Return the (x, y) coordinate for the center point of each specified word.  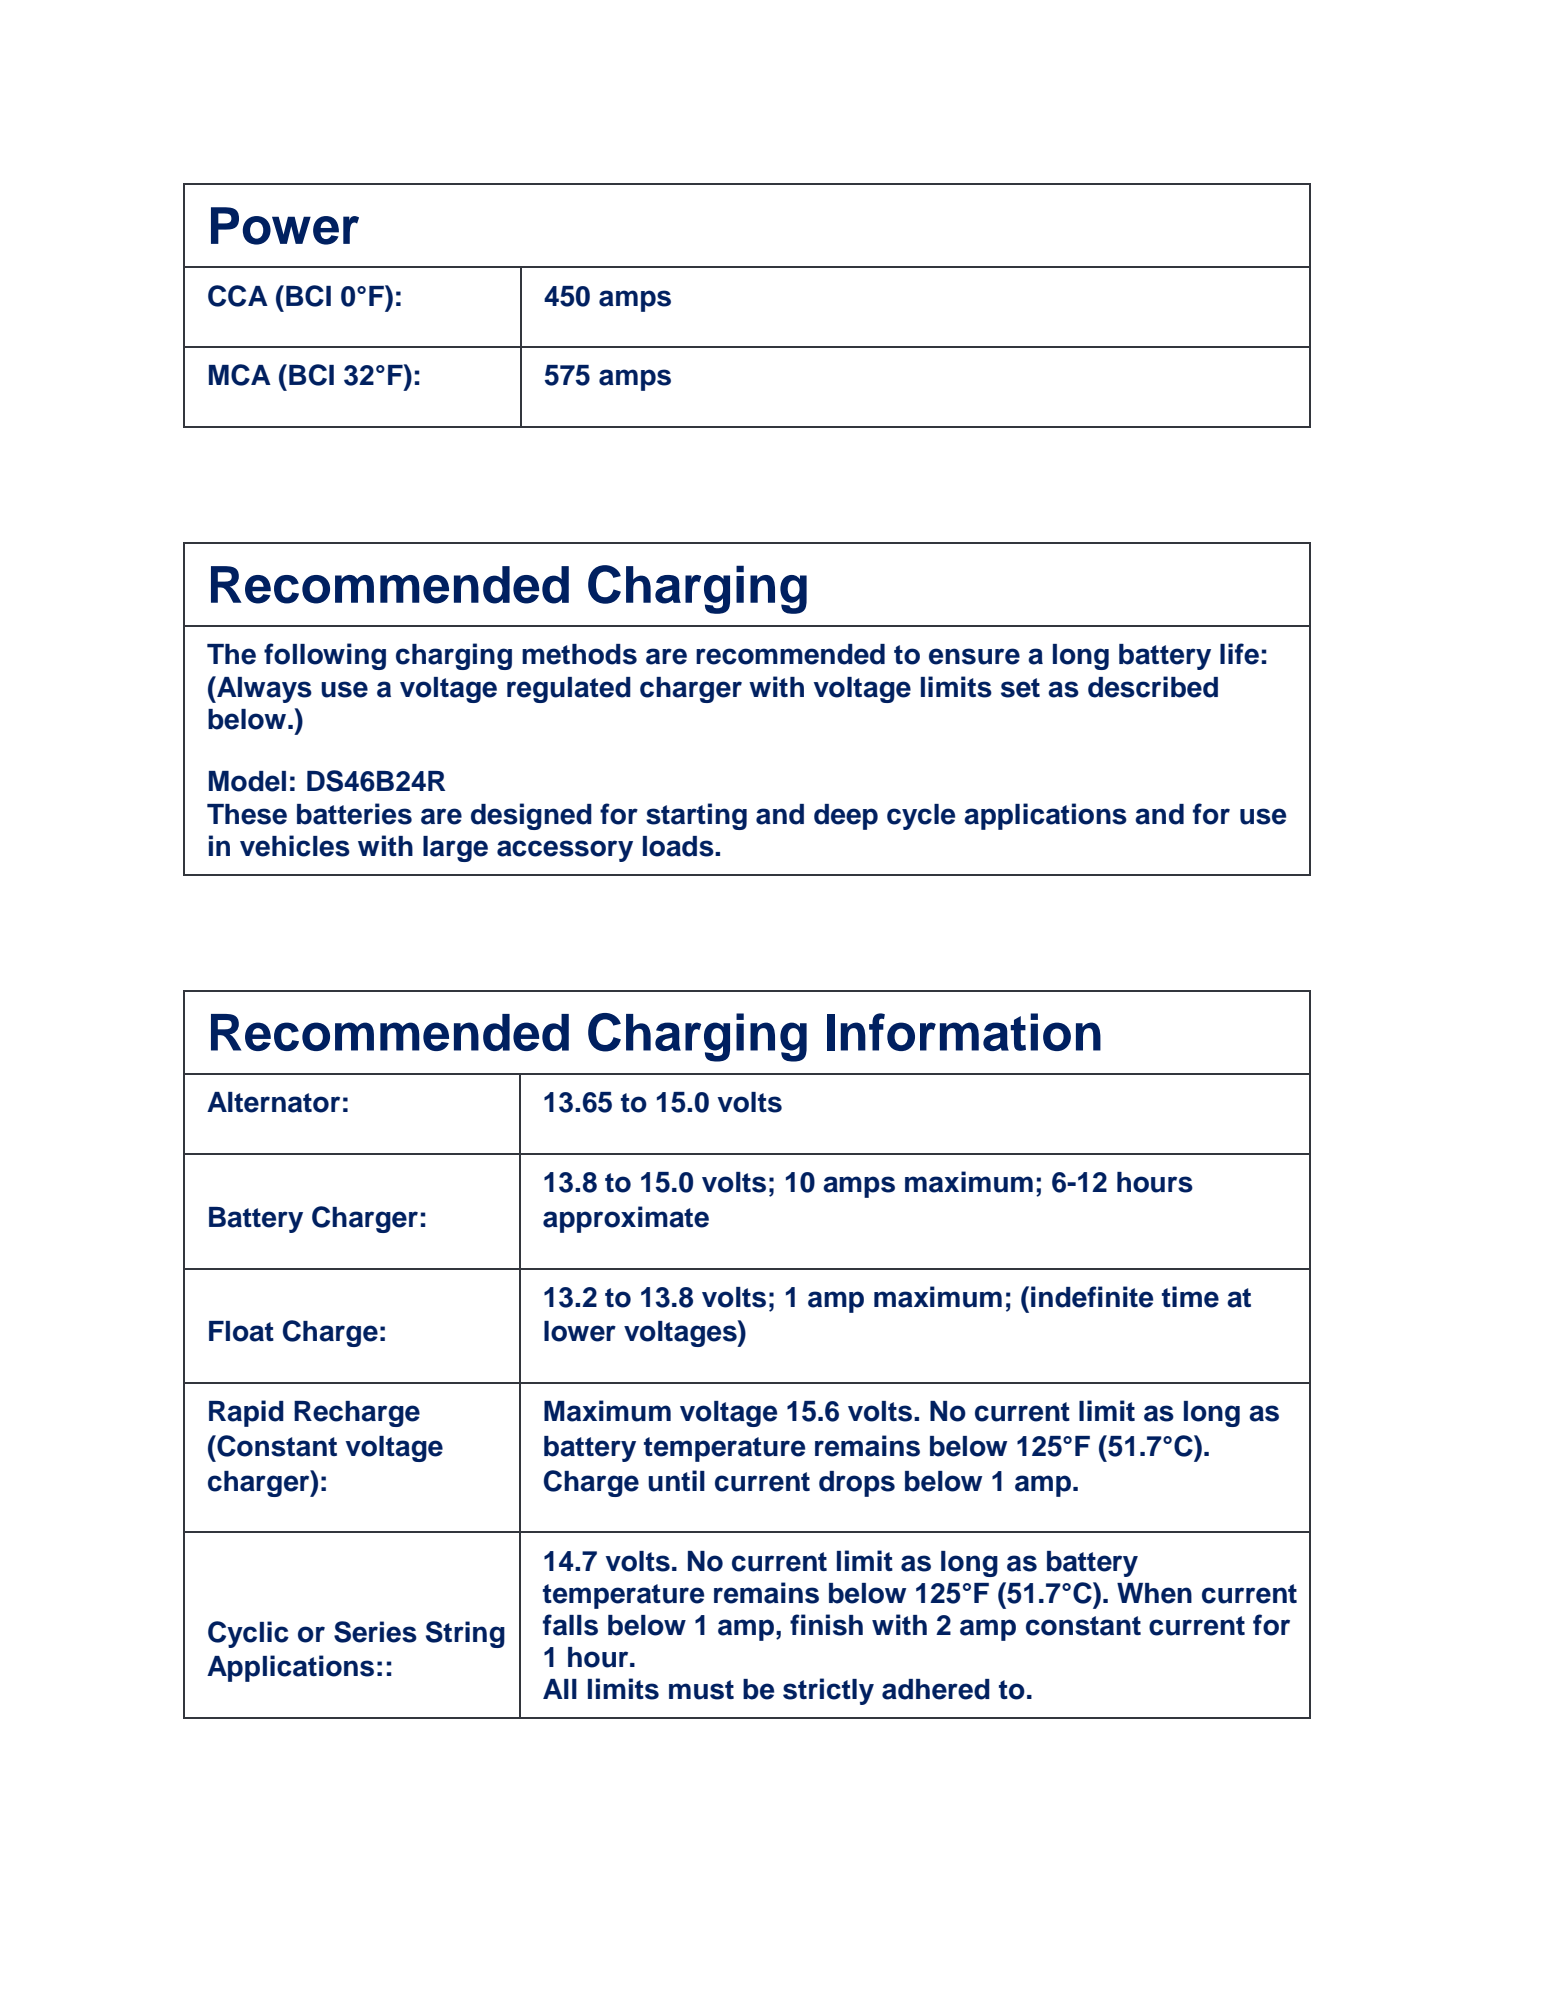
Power (285, 226)
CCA (238, 296)
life (1239, 654)
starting (696, 816)
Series (375, 1632)
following (325, 656)
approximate (626, 1219)
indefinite (1092, 1297)
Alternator (273, 1102)
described (1153, 687)
